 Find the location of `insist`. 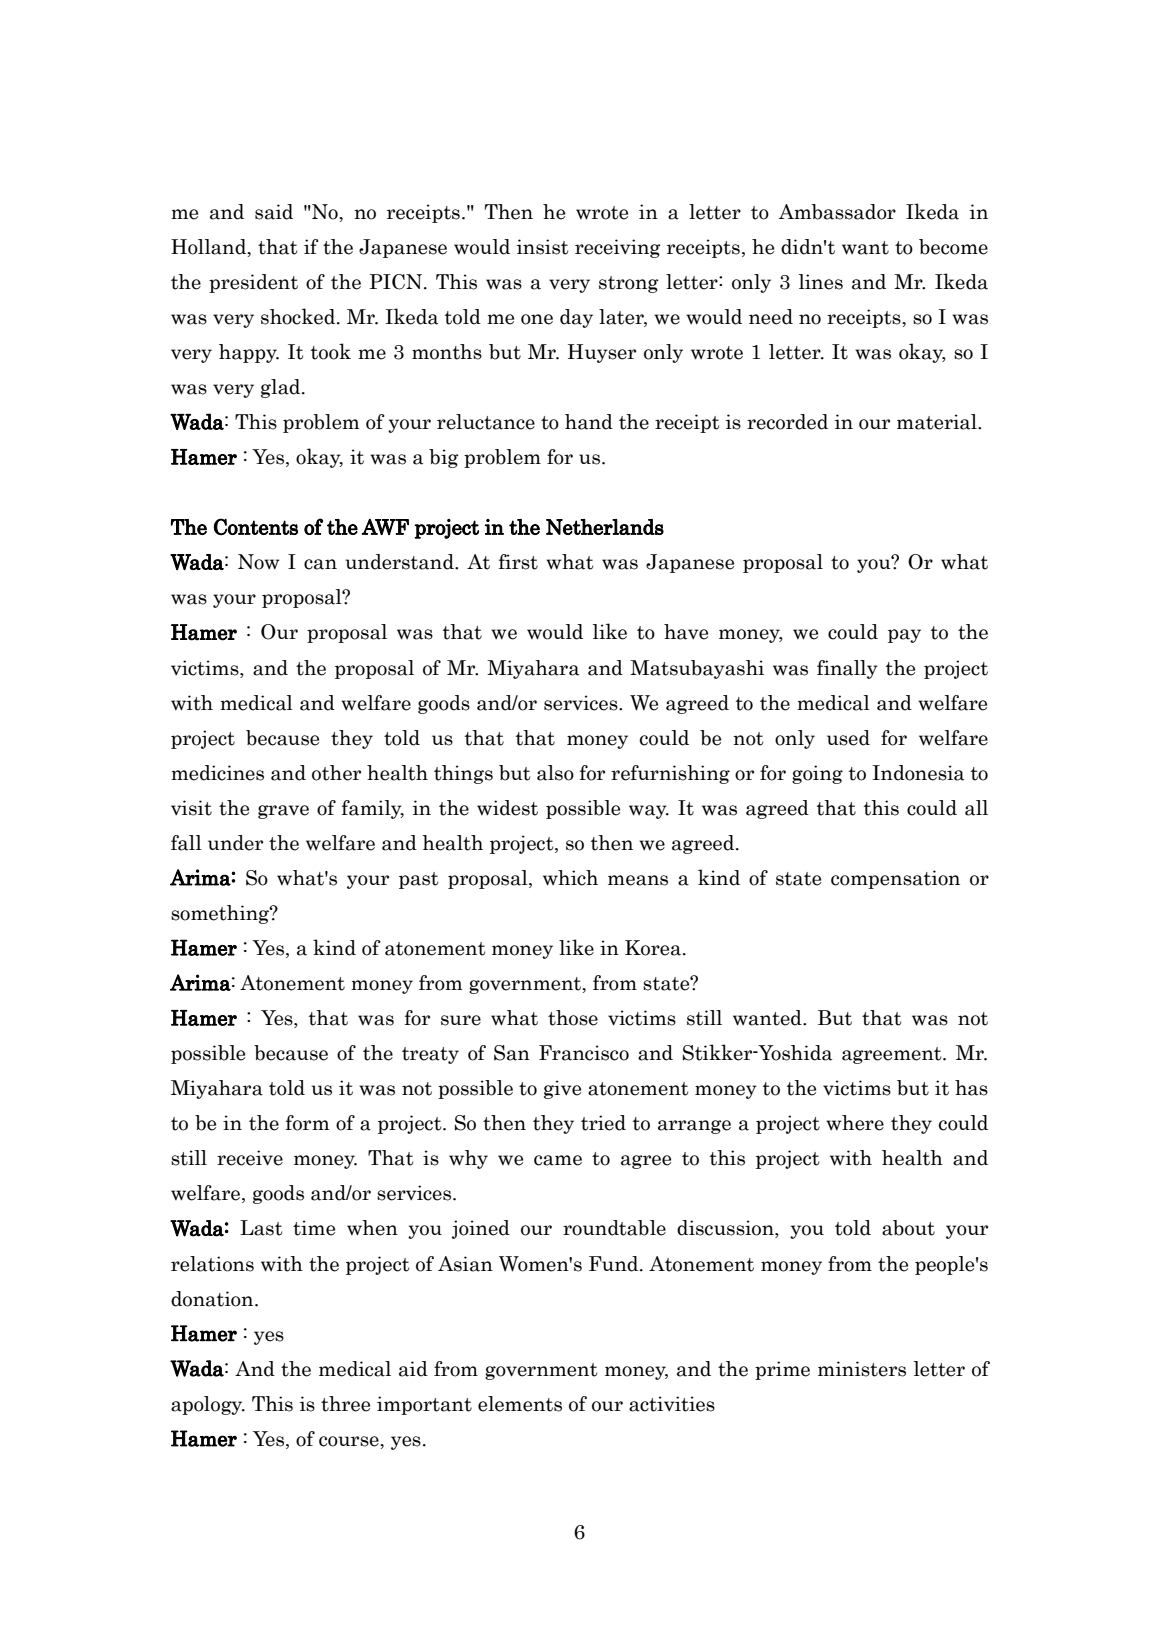

insist is located at coordinates (542, 247).
